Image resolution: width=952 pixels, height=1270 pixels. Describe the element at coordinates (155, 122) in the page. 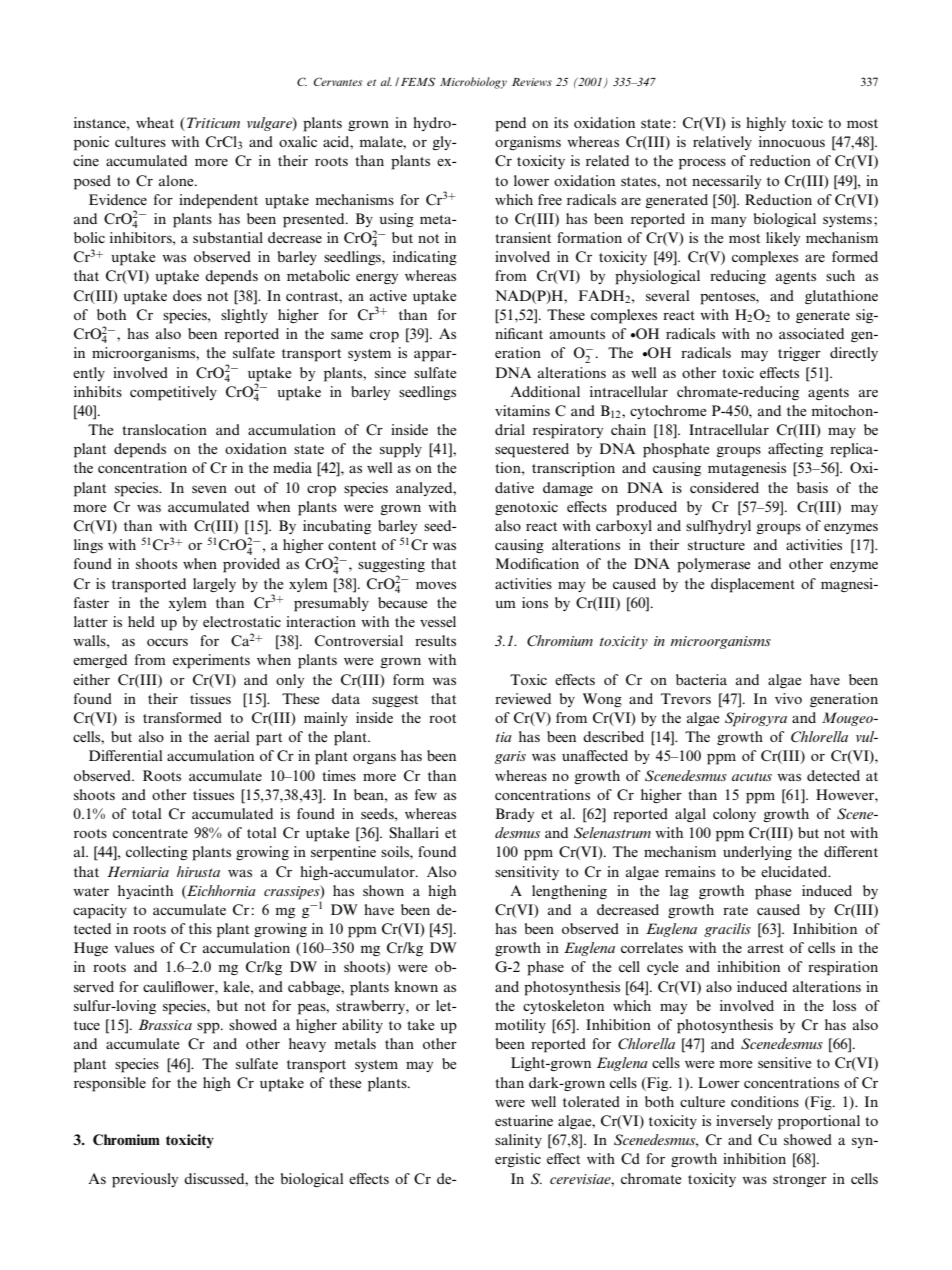

I see `wheat` at that location.
